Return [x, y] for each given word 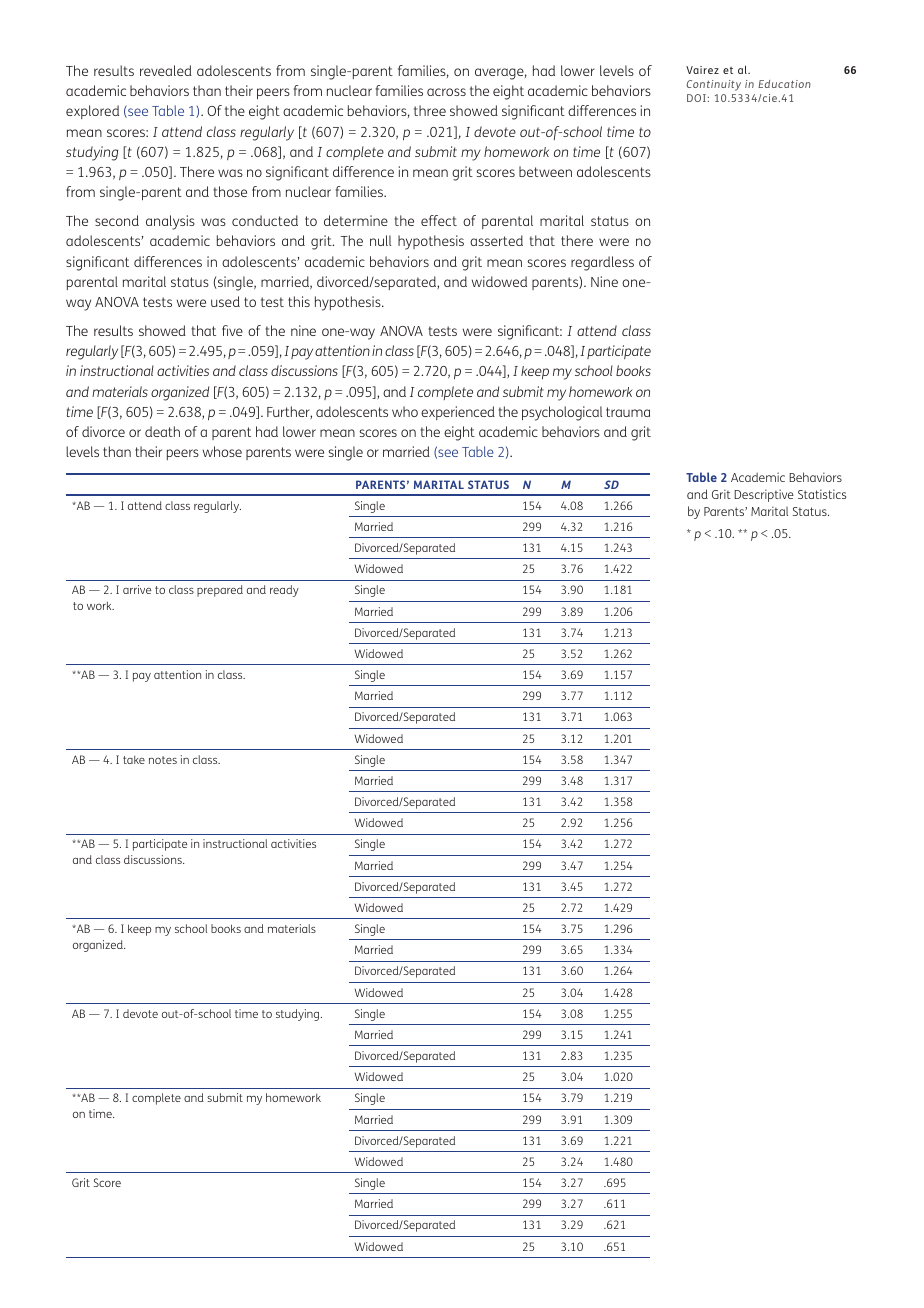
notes [163, 760]
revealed [166, 70]
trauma [628, 412]
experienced [458, 413]
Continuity [714, 85]
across [446, 92]
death [162, 431]
